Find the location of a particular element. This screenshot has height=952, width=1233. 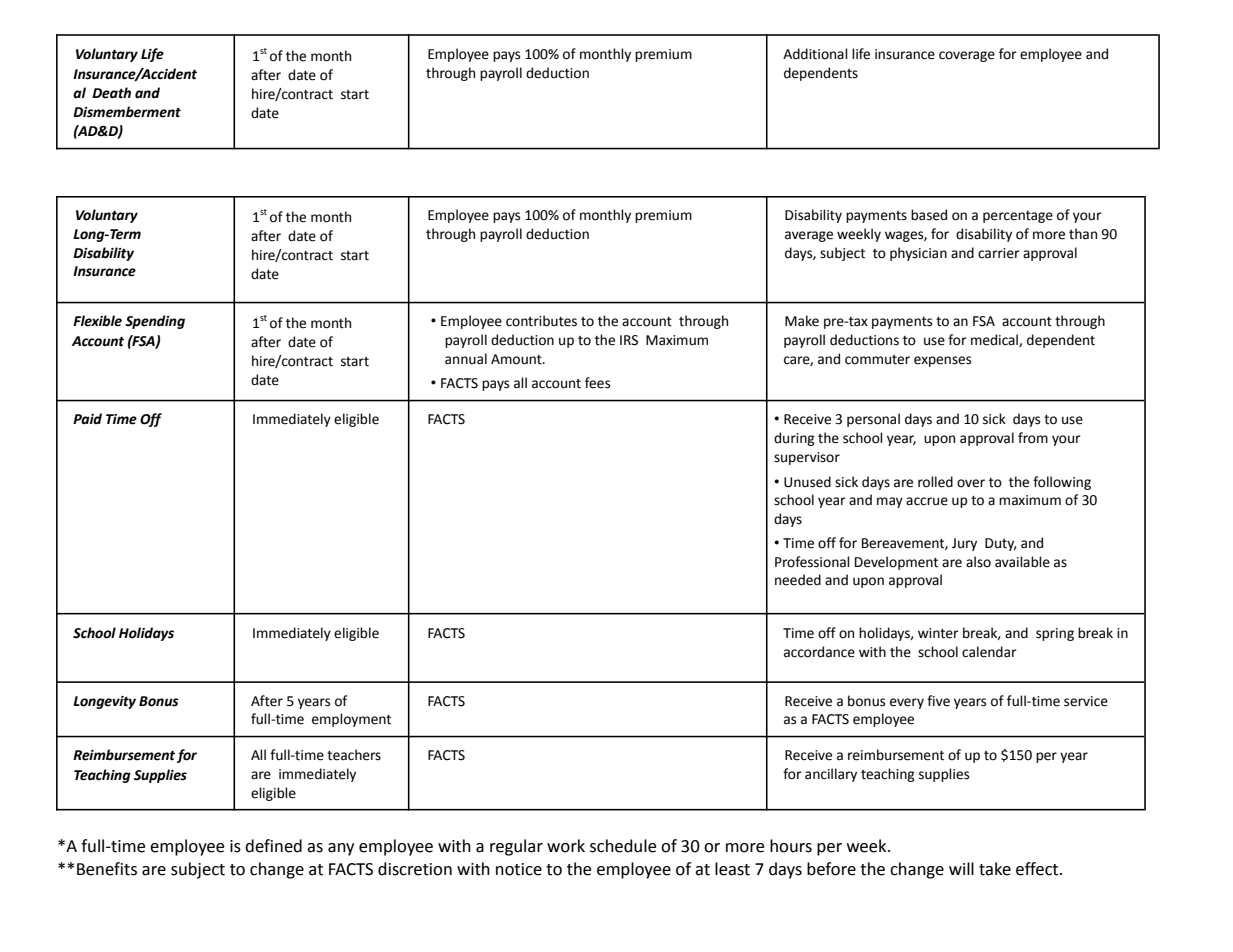

also is located at coordinates (978, 562).
